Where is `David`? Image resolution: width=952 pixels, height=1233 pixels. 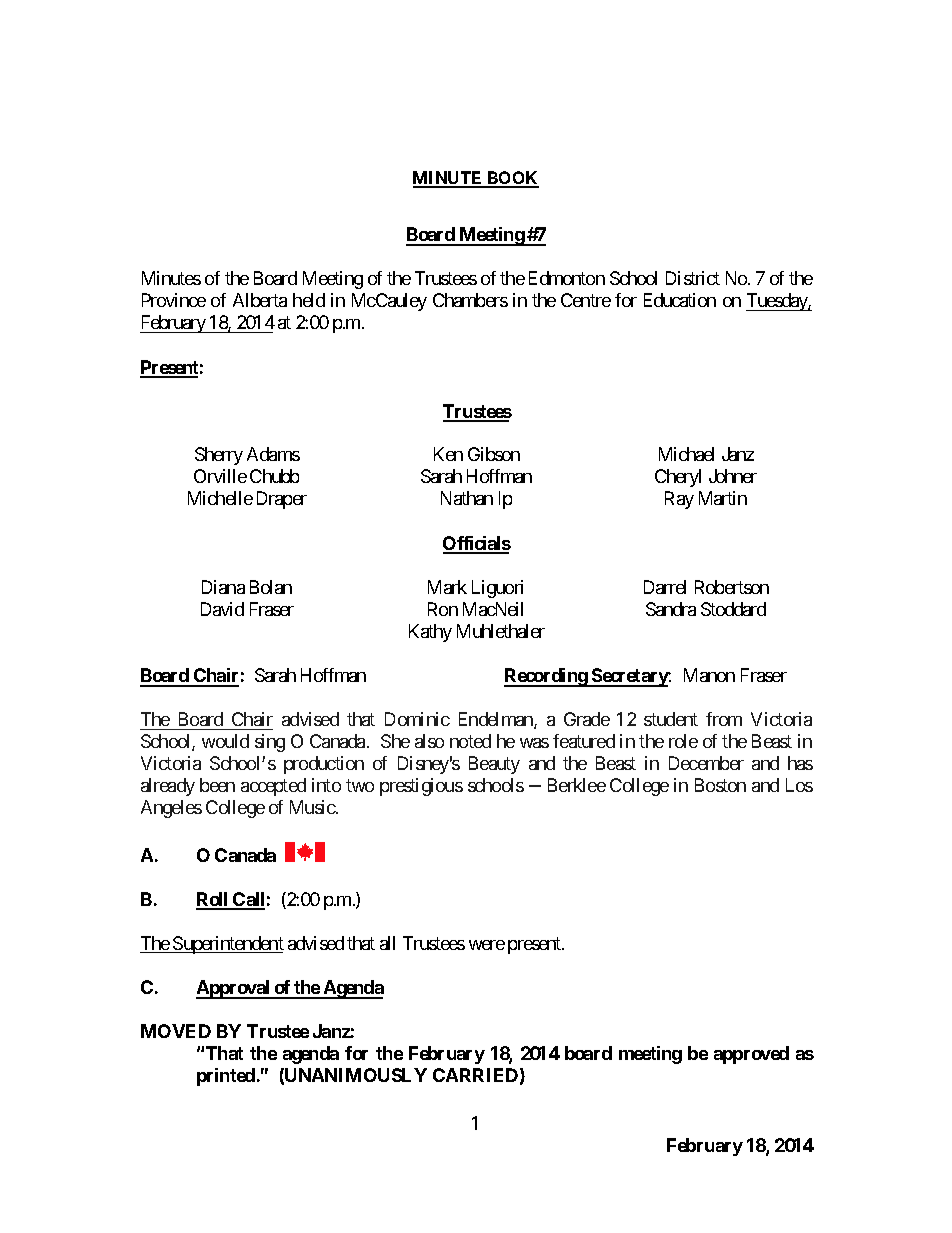 David is located at coordinates (222, 609).
